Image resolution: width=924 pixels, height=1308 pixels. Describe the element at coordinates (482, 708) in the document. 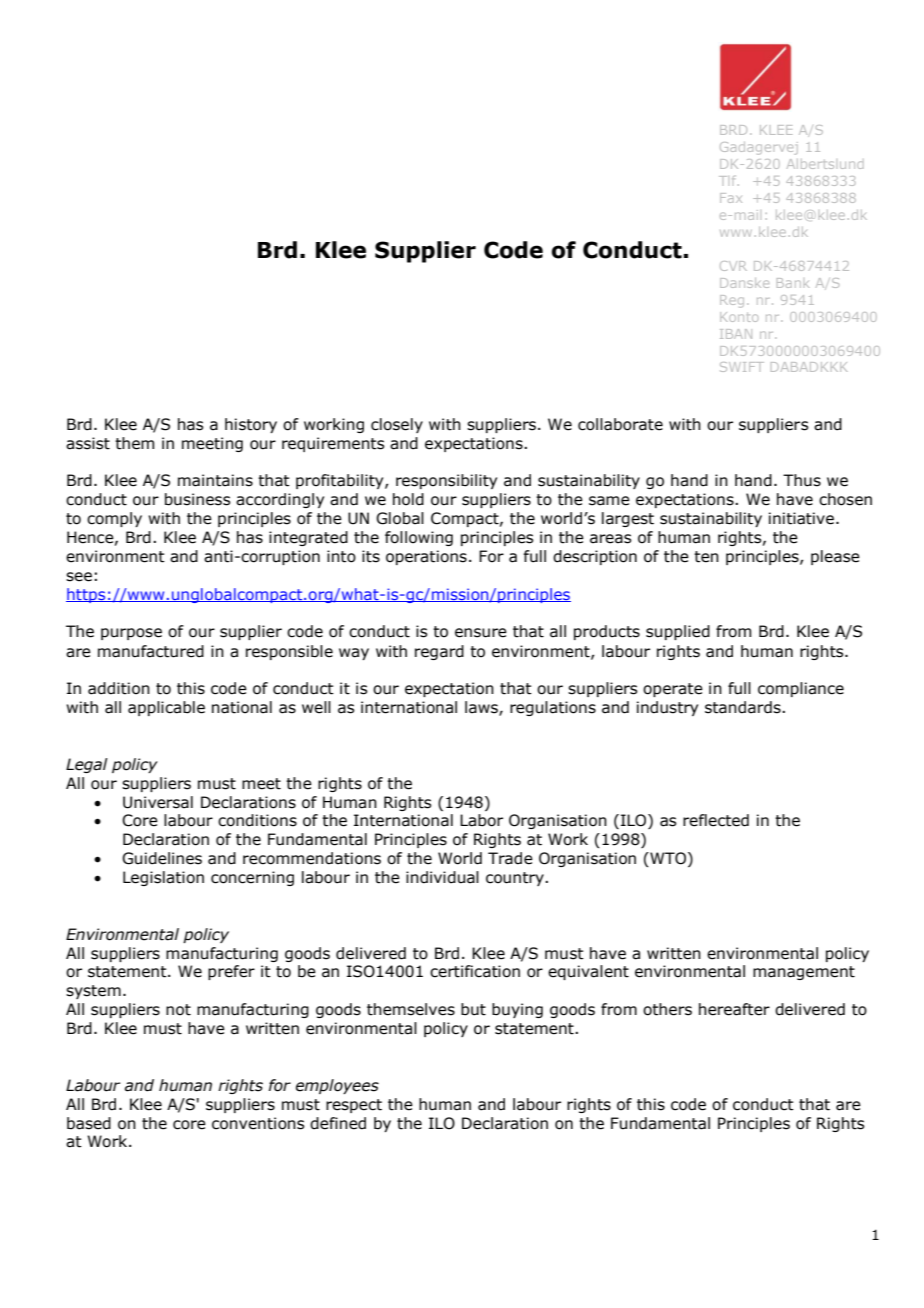

I see `laws` at that location.
